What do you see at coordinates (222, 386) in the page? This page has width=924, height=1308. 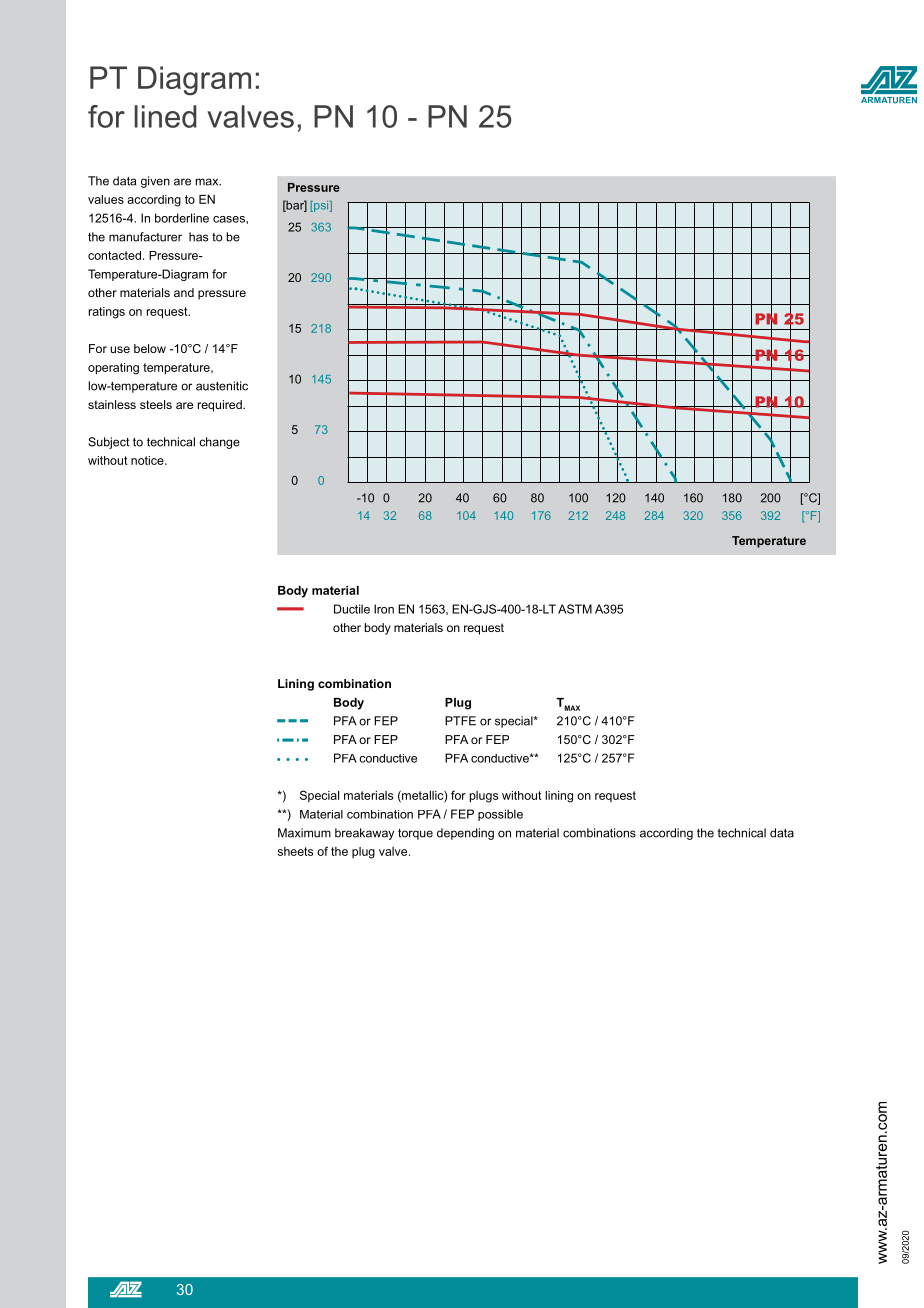 I see `austenitic` at bounding box center [222, 386].
